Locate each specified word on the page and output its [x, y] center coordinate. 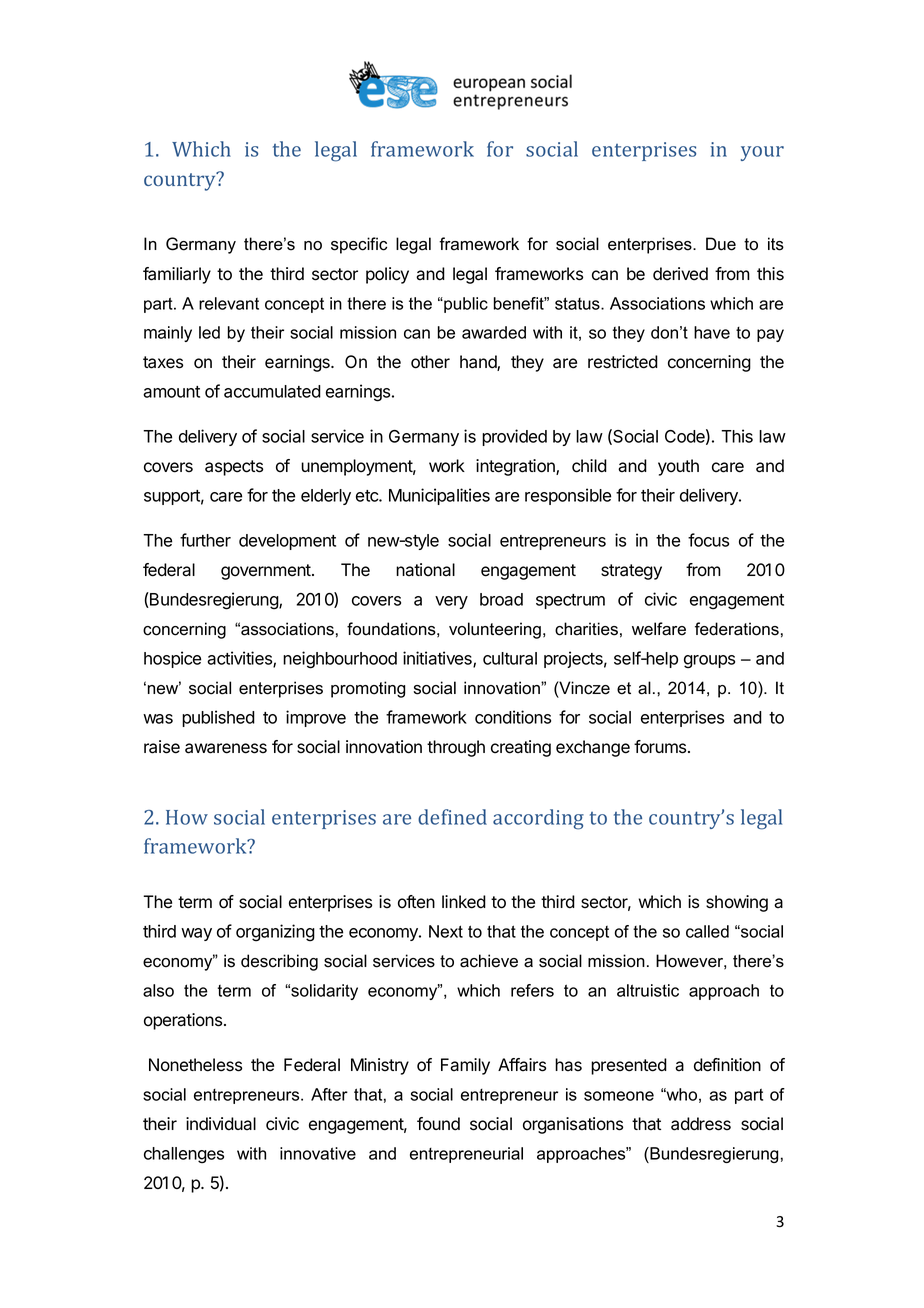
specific [359, 245]
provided [514, 437]
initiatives [438, 659]
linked [464, 902]
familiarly [177, 275]
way [196, 934]
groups [709, 662]
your [762, 153]
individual [221, 1124]
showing [737, 903]
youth [678, 467]
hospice [172, 659]
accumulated [272, 391]
